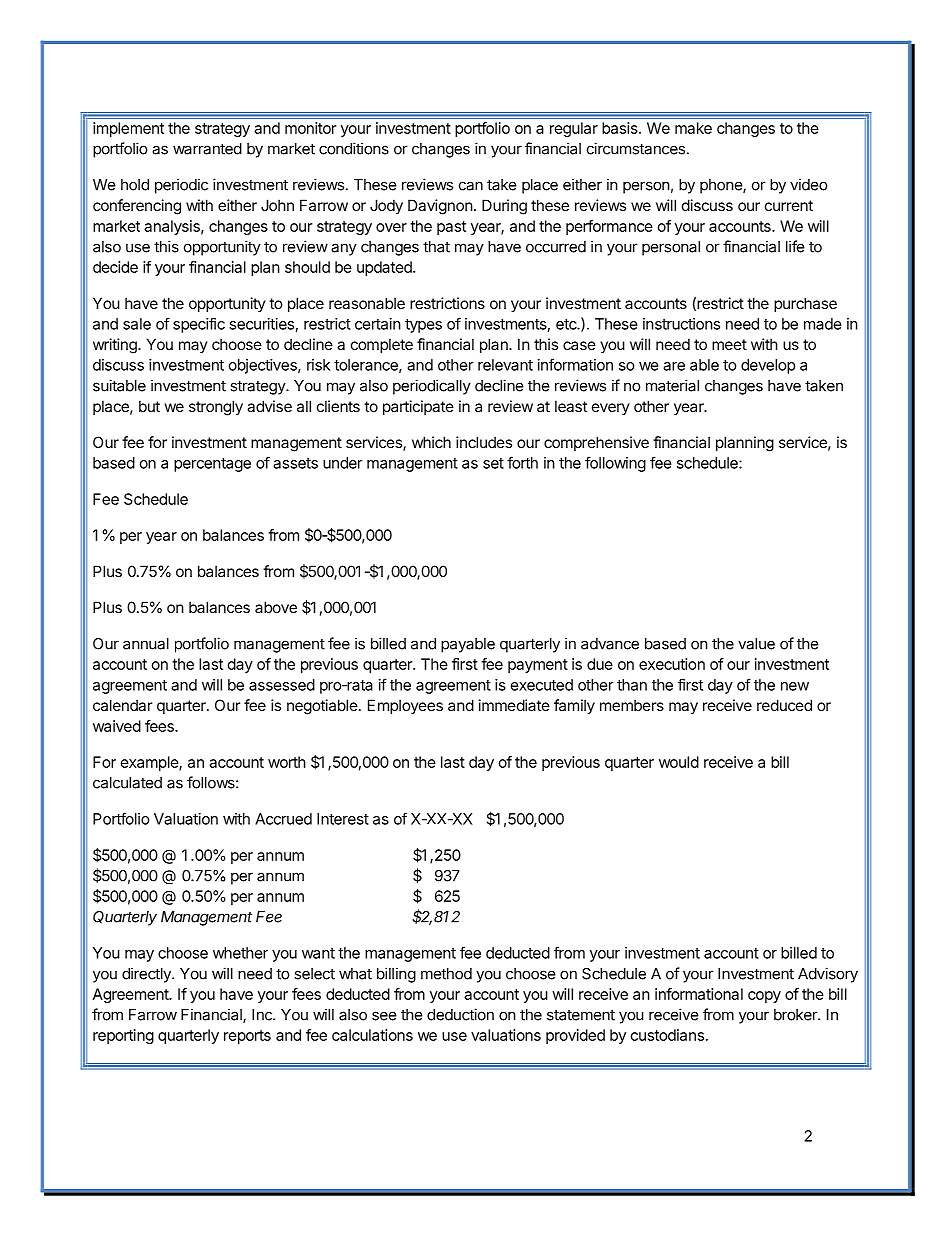 The width and height of the image is (952, 1233). Describe the element at coordinates (117, 726) in the image. I see `waived` at that location.
